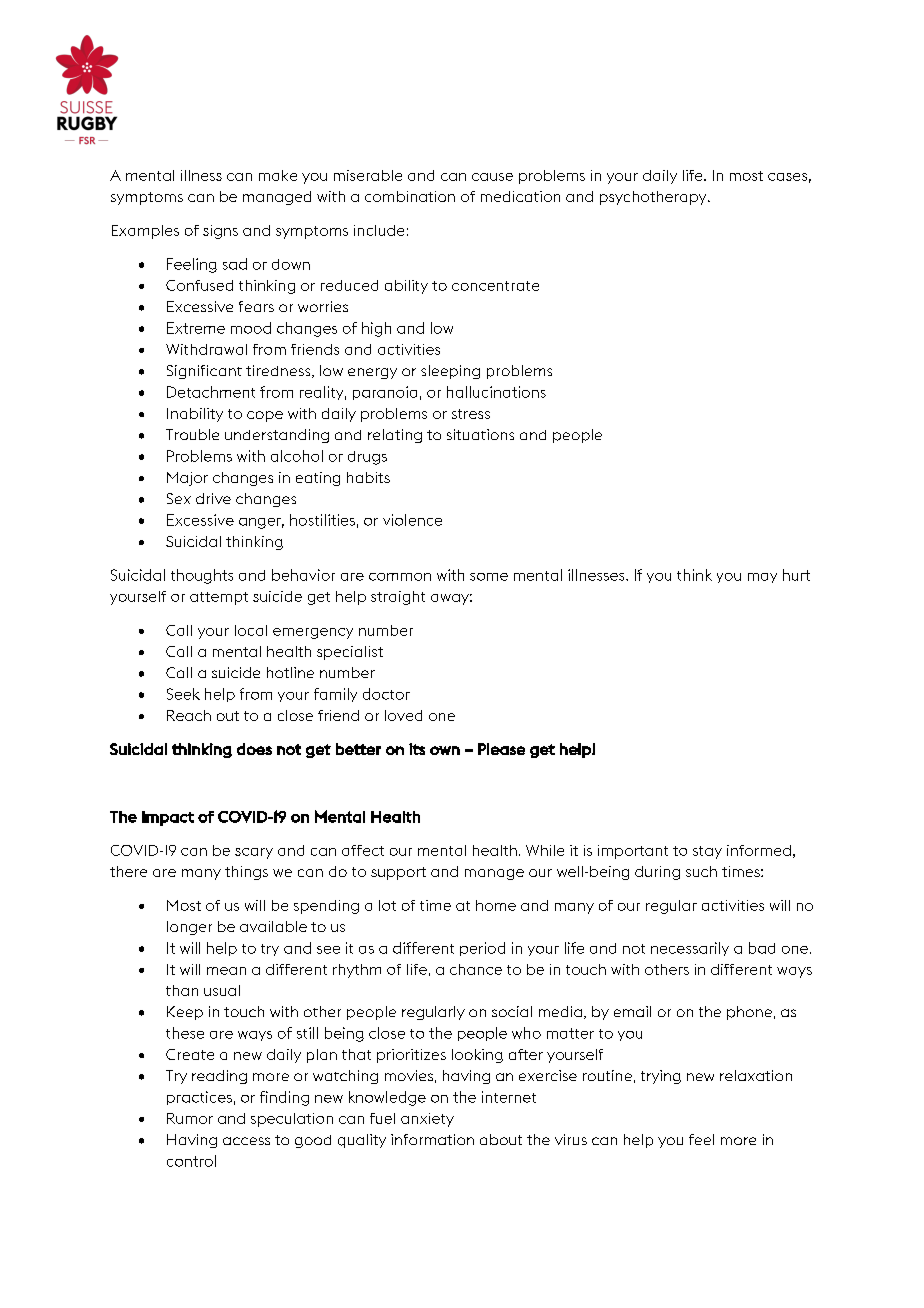  Describe the element at coordinates (545, 850) in the screenshot. I see `While` at that location.
